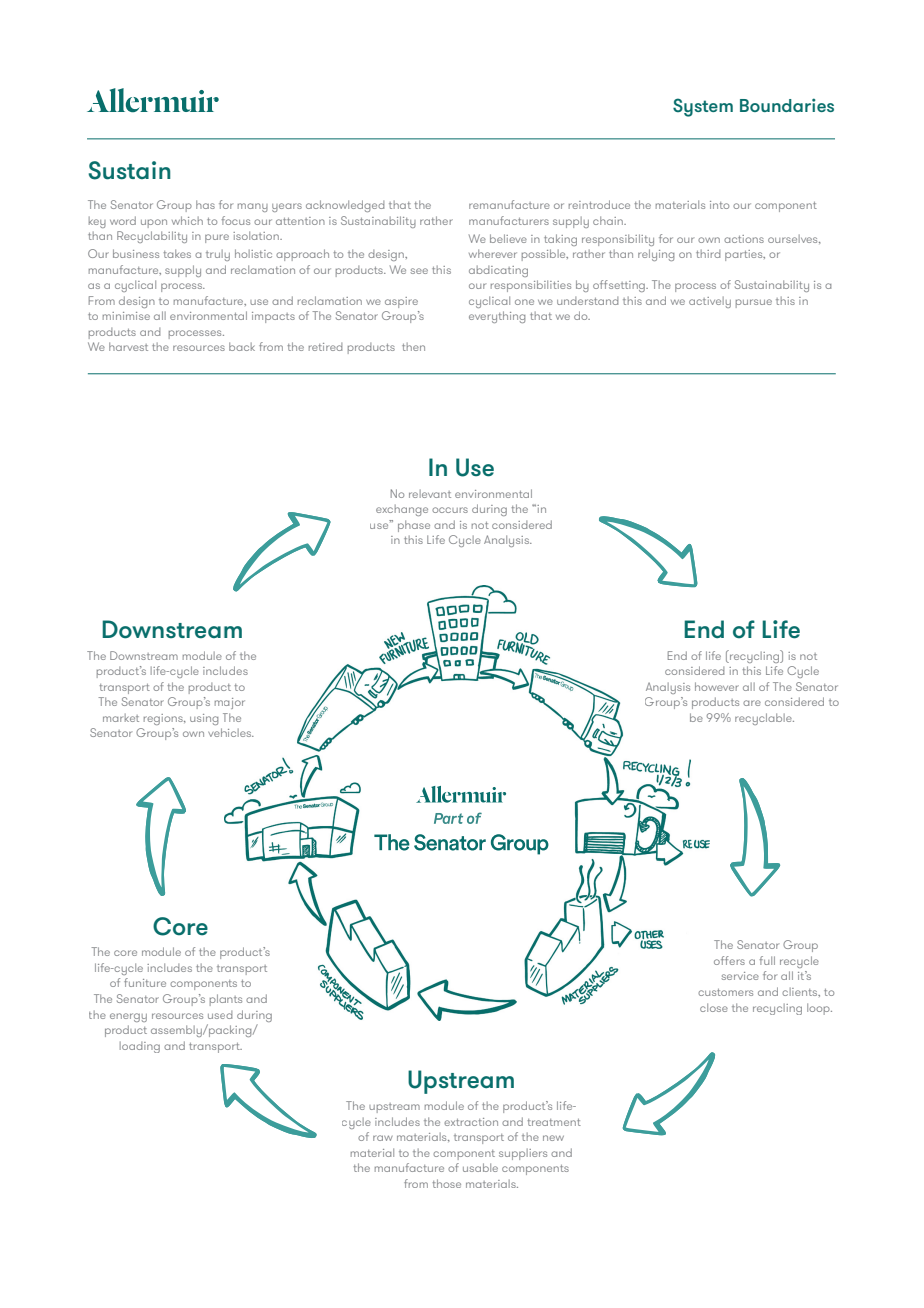 The height and width of the screenshot is (1308, 924). What do you see at coordinates (140, 1047) in the screenshot?
I see `loading` at bounding box center [140, 1047].
